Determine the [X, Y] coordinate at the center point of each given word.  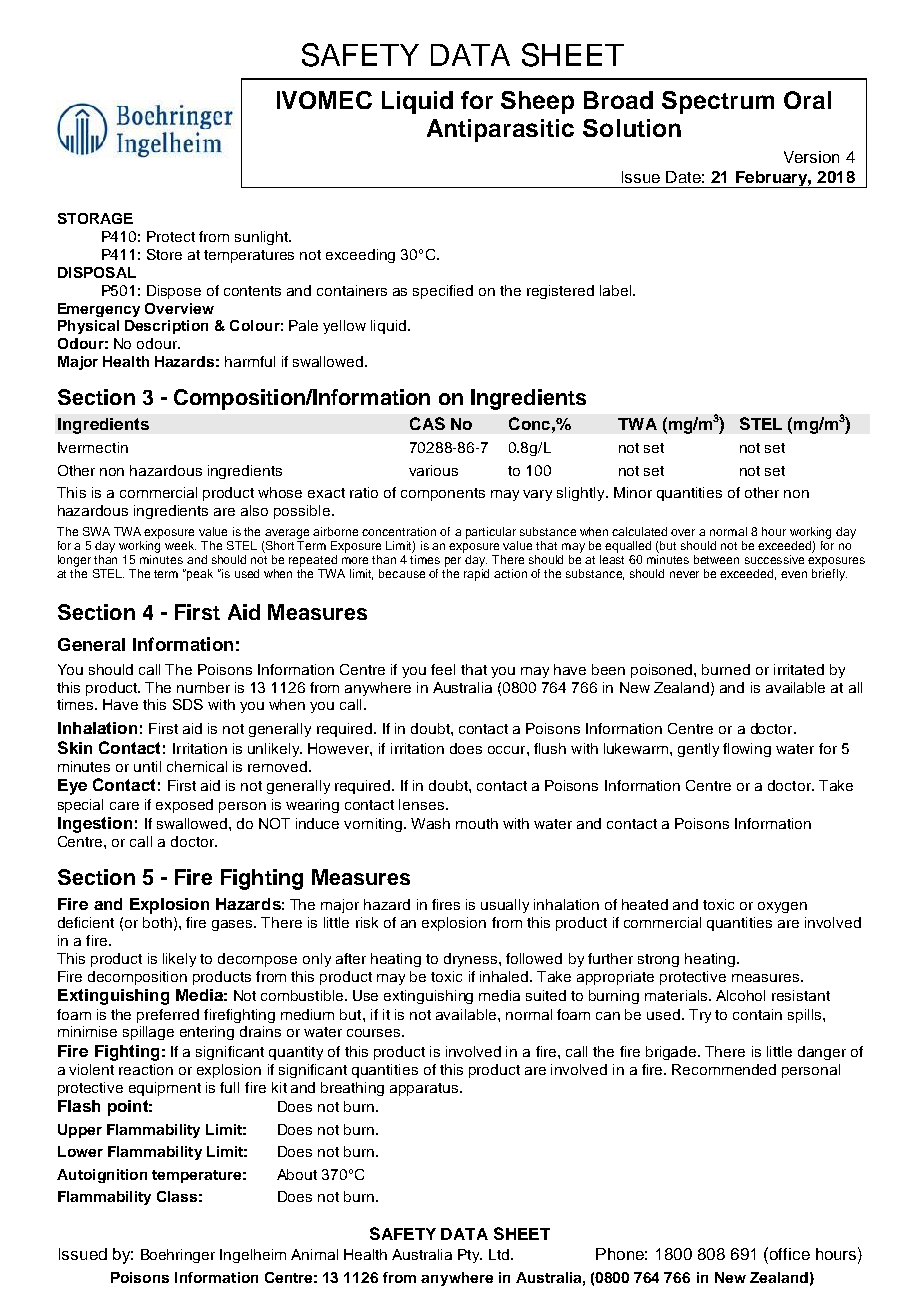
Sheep [537, 102]
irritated [799, 669]
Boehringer [178, 1256]
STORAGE [95, 218]
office [788, 1253]
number [203, 687]
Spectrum [718, 102]
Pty [470, 1256]
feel [443, 669]
